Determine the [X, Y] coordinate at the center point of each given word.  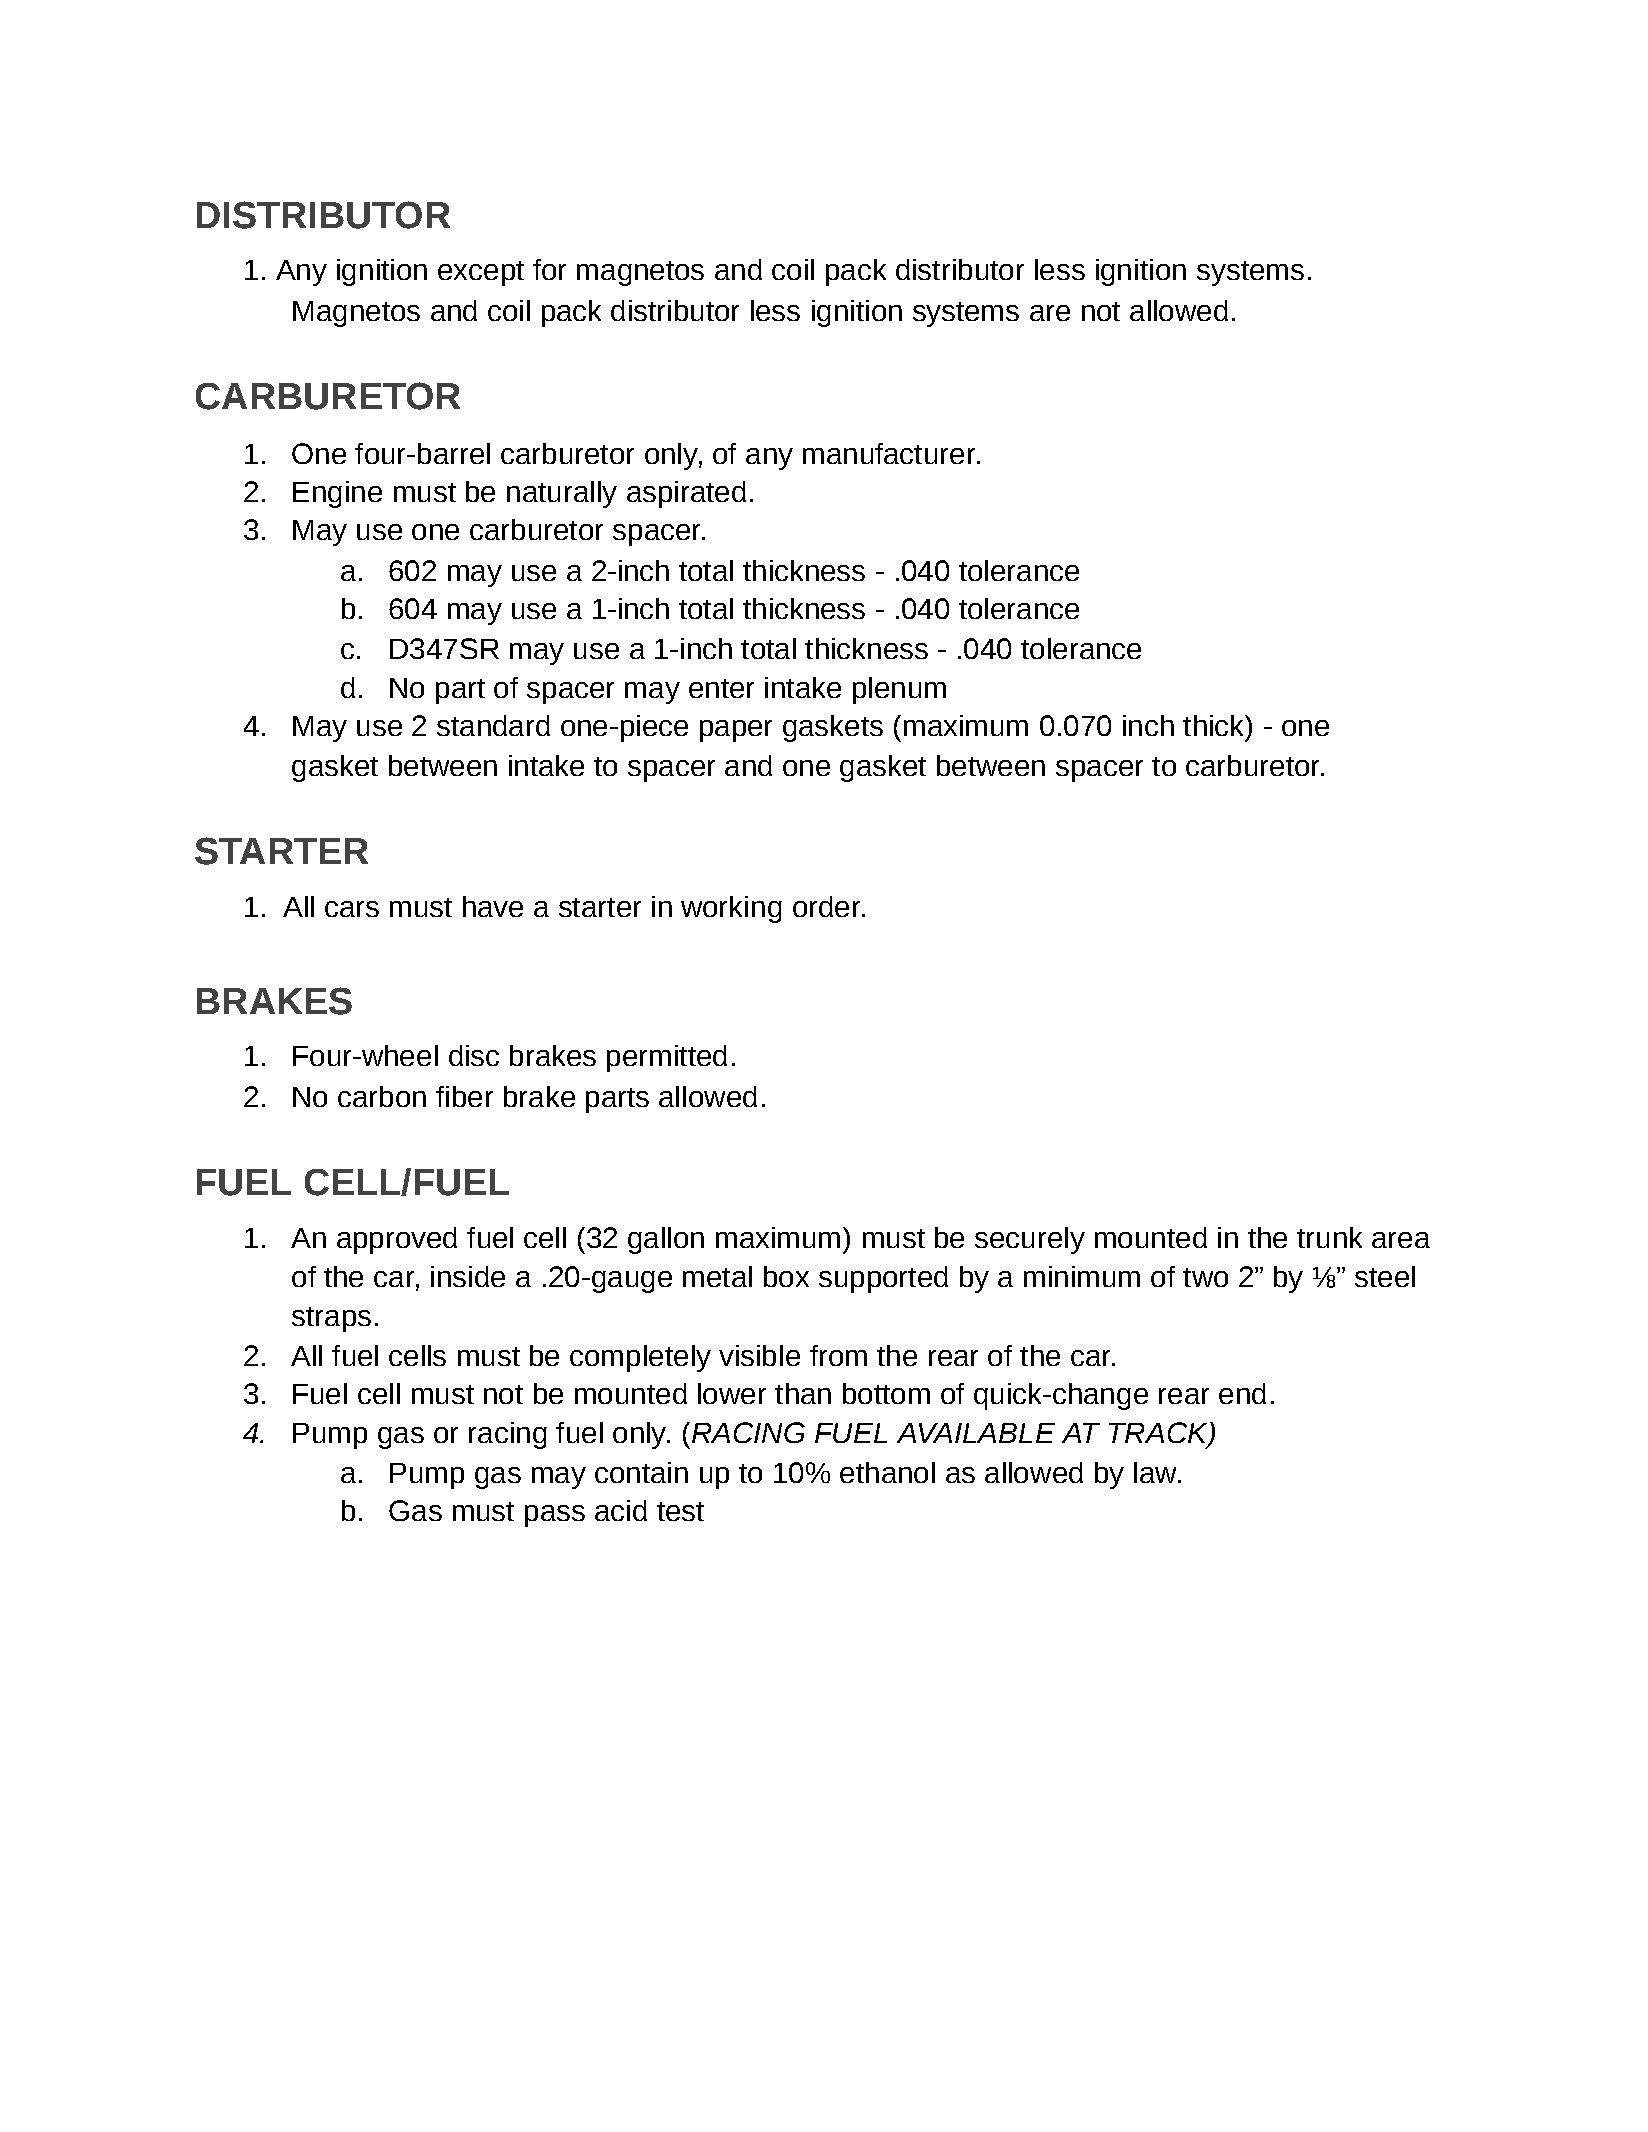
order [828, 906]
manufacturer [889, 453]
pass [555, 1516]
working [731, 909]
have [493, 906]
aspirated [686, 494]
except [481, 273]
